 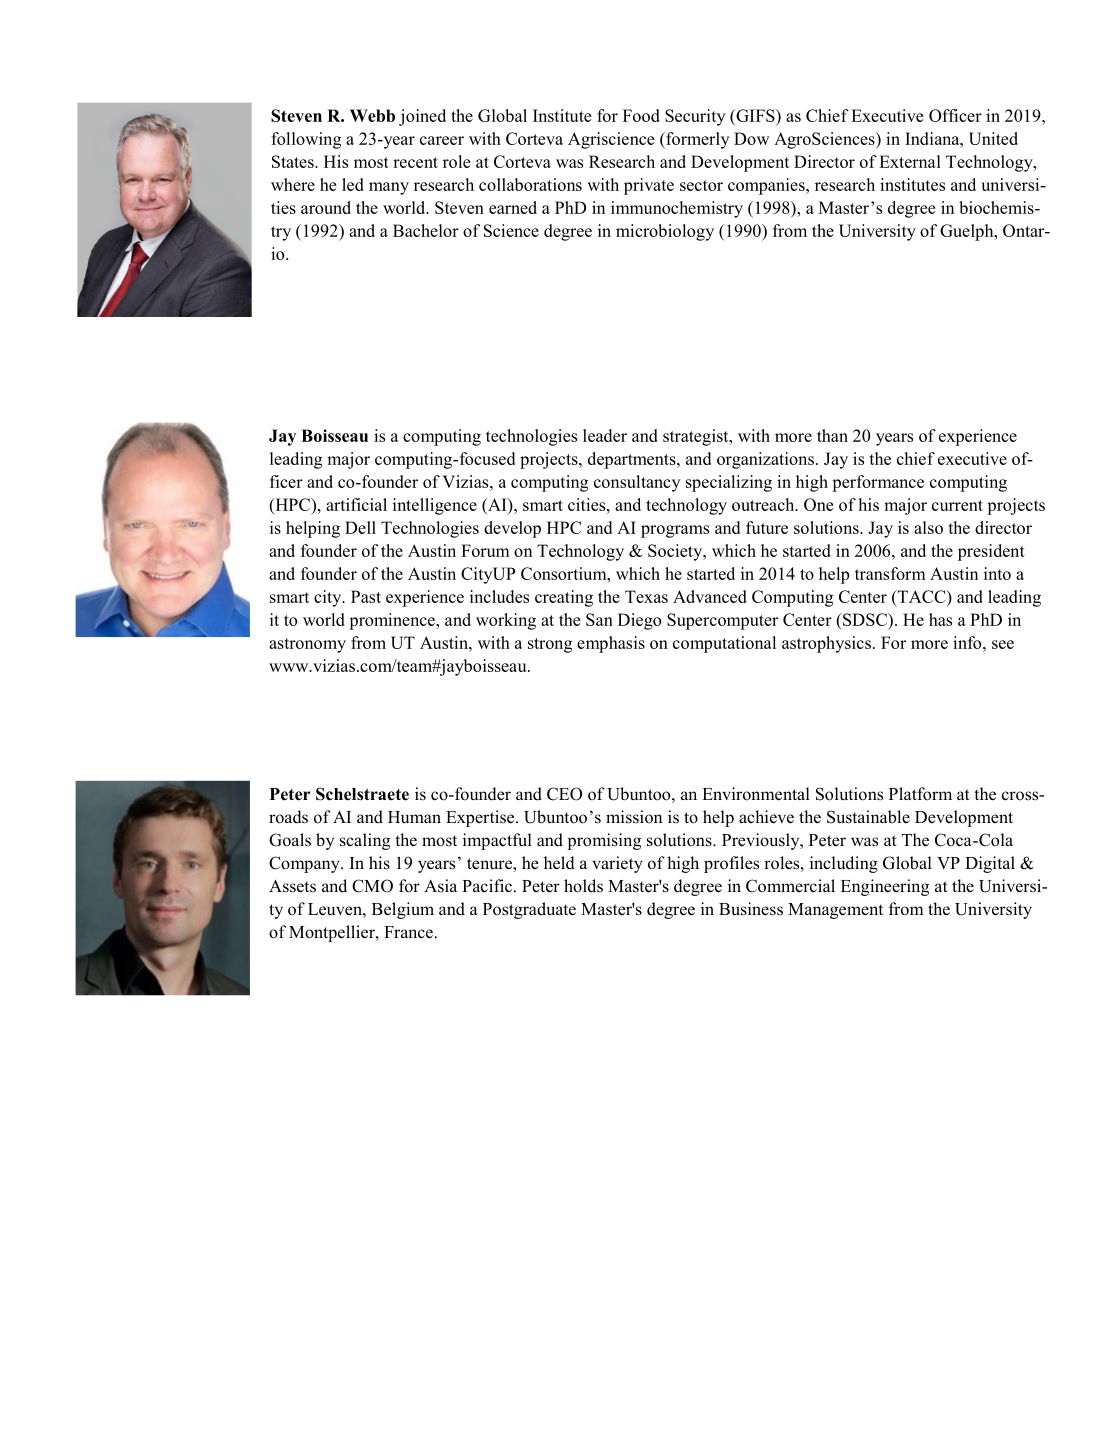 What do you see at coordinates (360, 527) in the screenshot?
I see `Dell` at bounding box center [360, 527].
